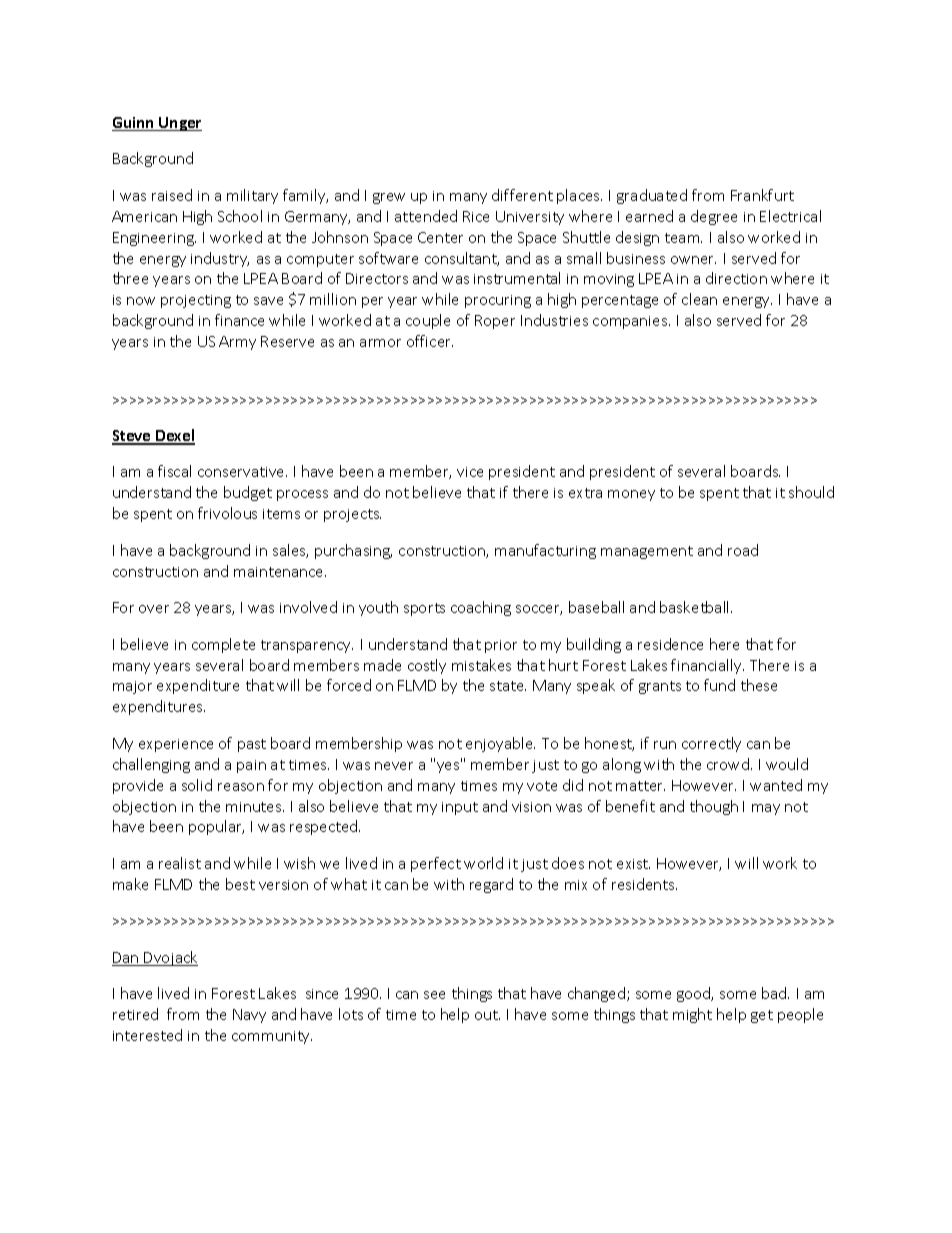 Image resolution: width=952 pixels, height=1233 pixels. I want to click on Unger, so click(179, 124).
